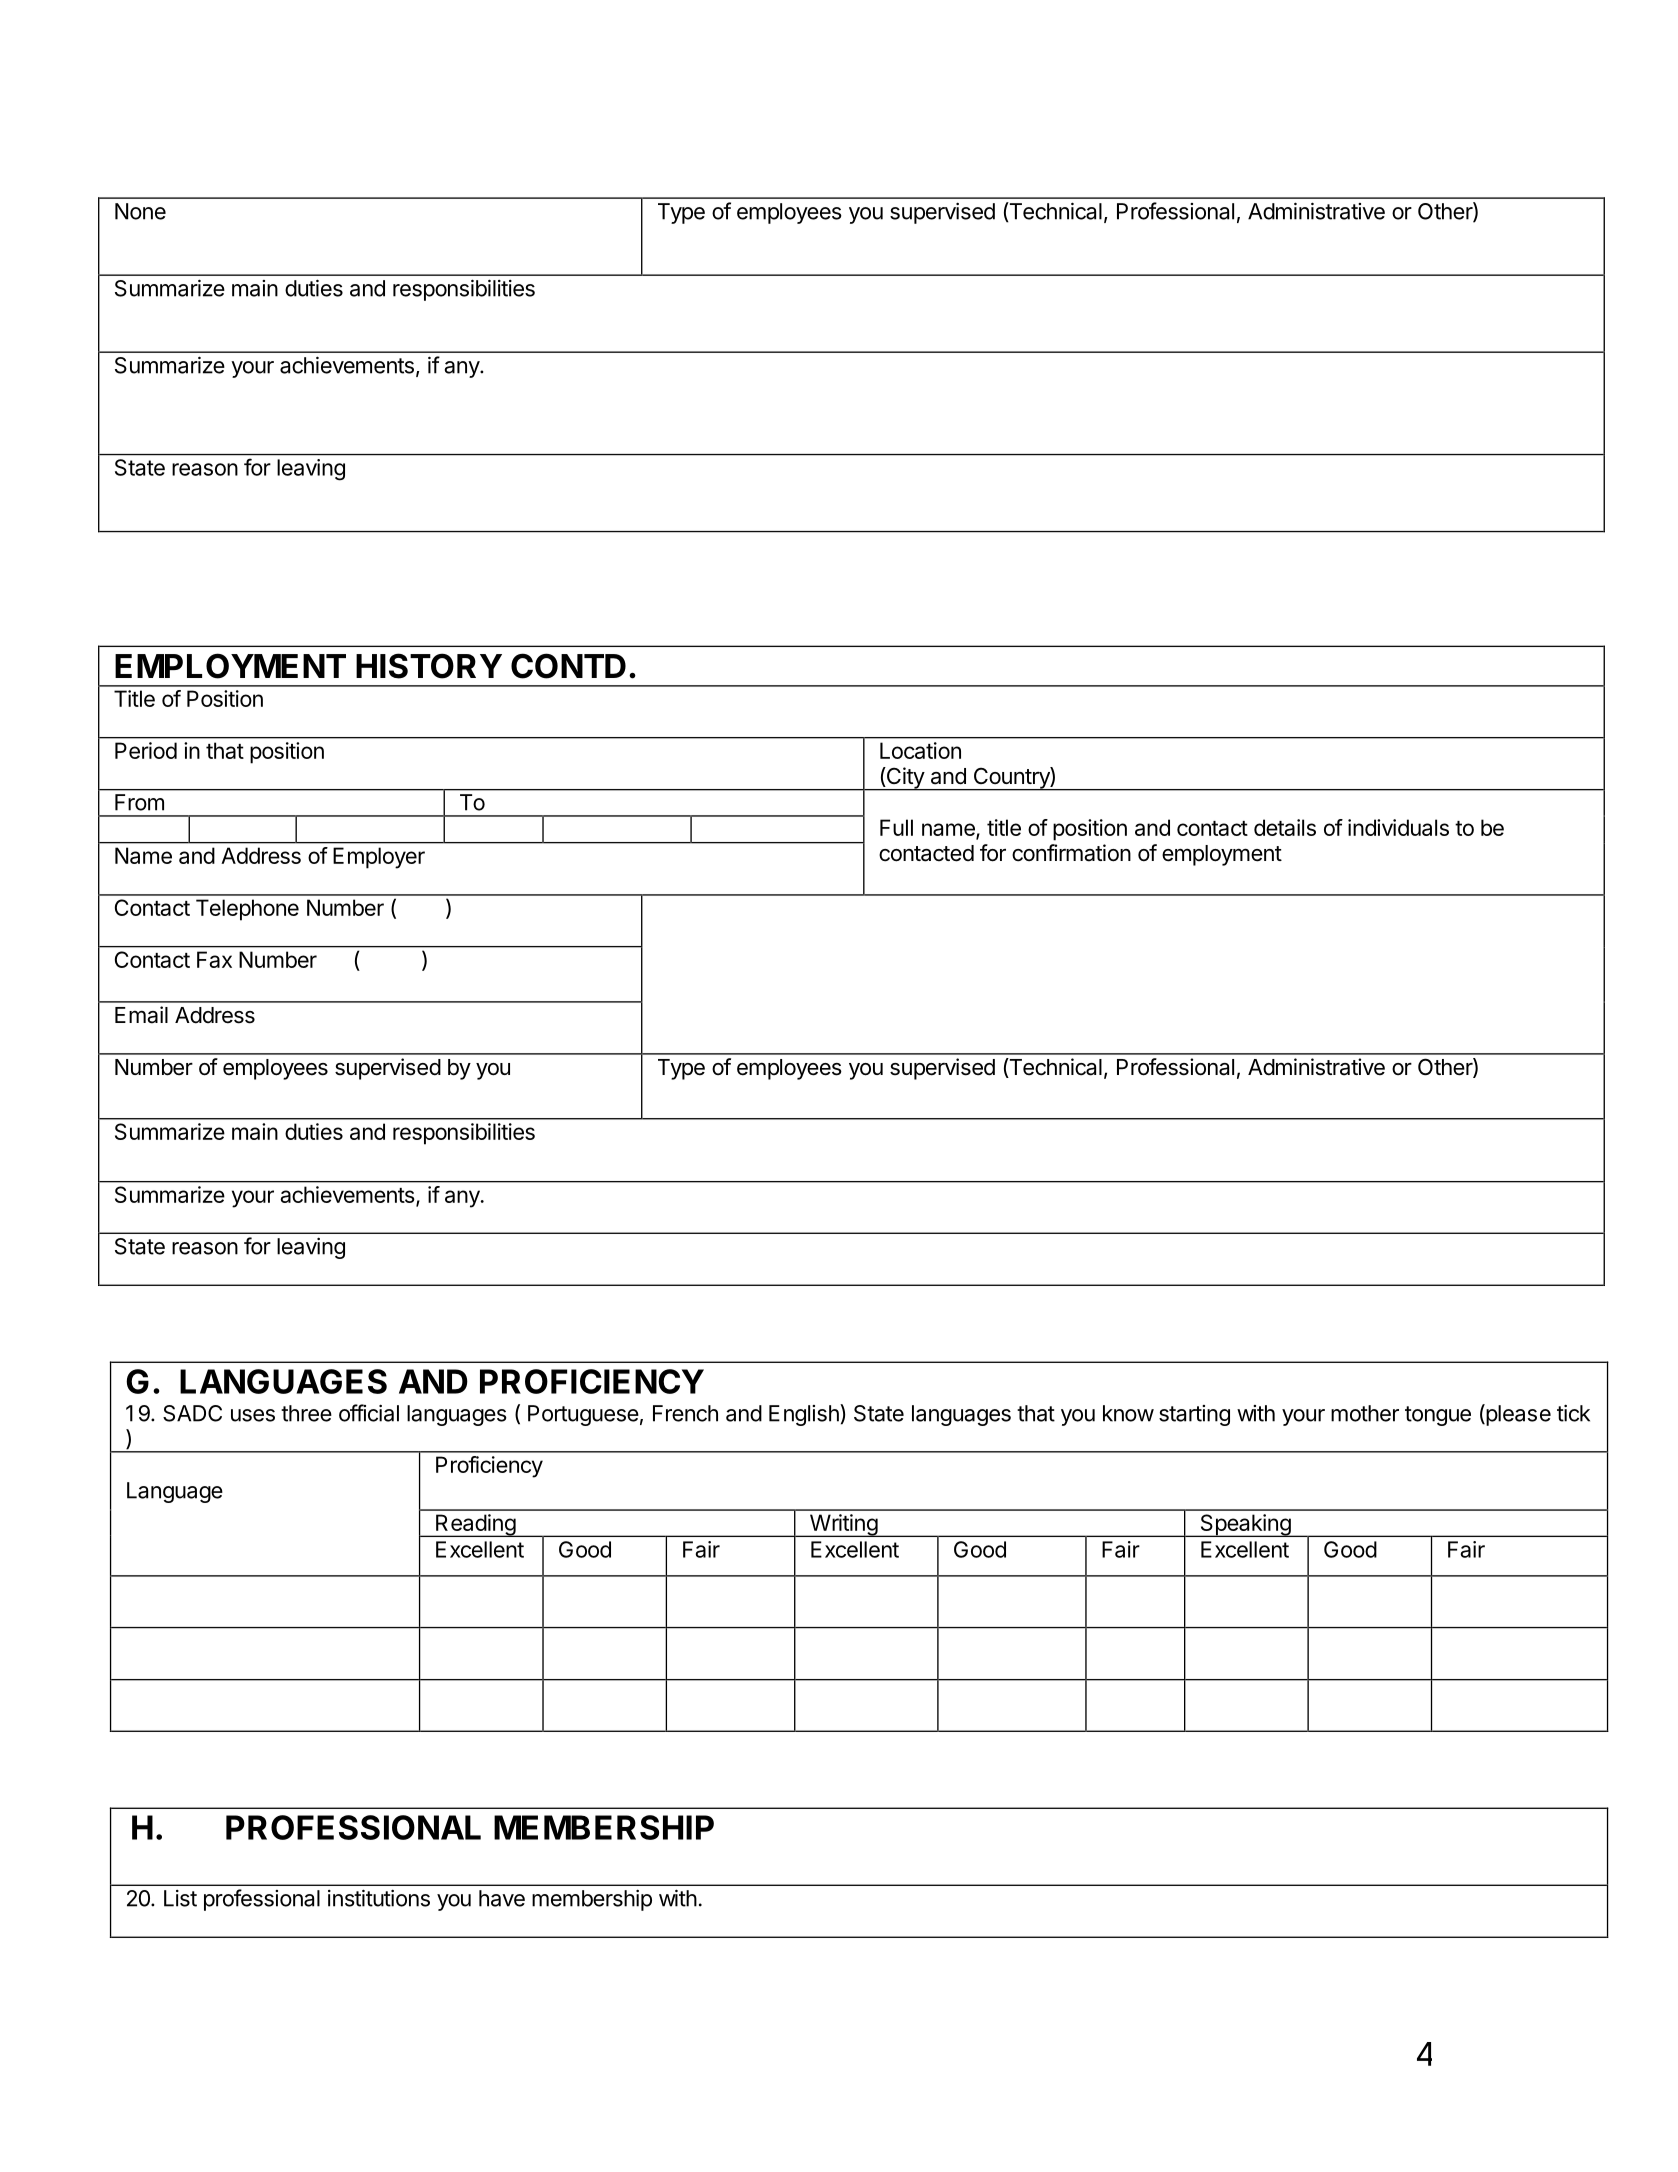 Image resolution: width=1678 pixels, height=2172 pixels. Describe the element at coordinates (1245, 1525) in the screenshot. I see `Speaking` at that location.
